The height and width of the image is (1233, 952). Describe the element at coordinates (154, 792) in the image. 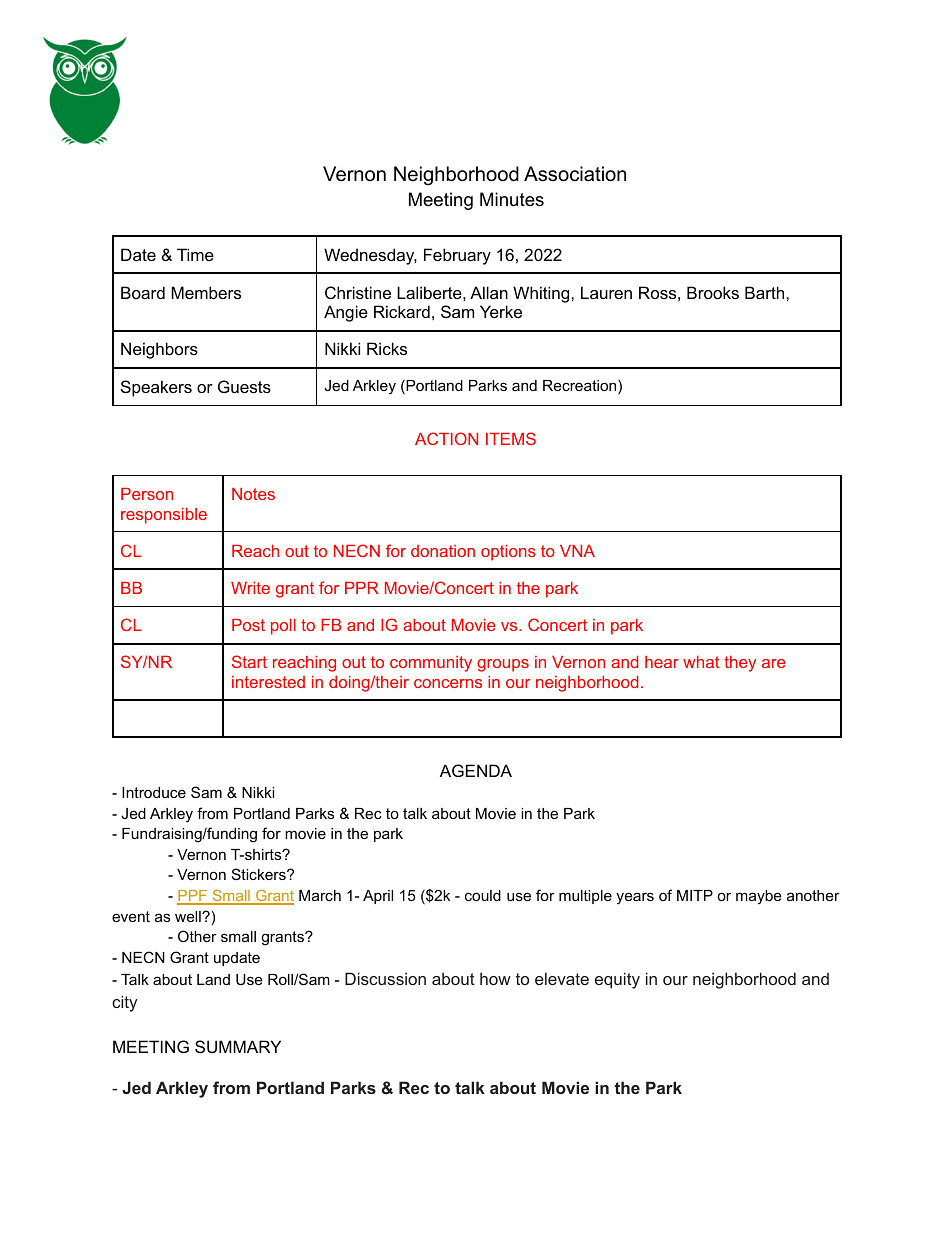

I see `Introduce` at that location.
